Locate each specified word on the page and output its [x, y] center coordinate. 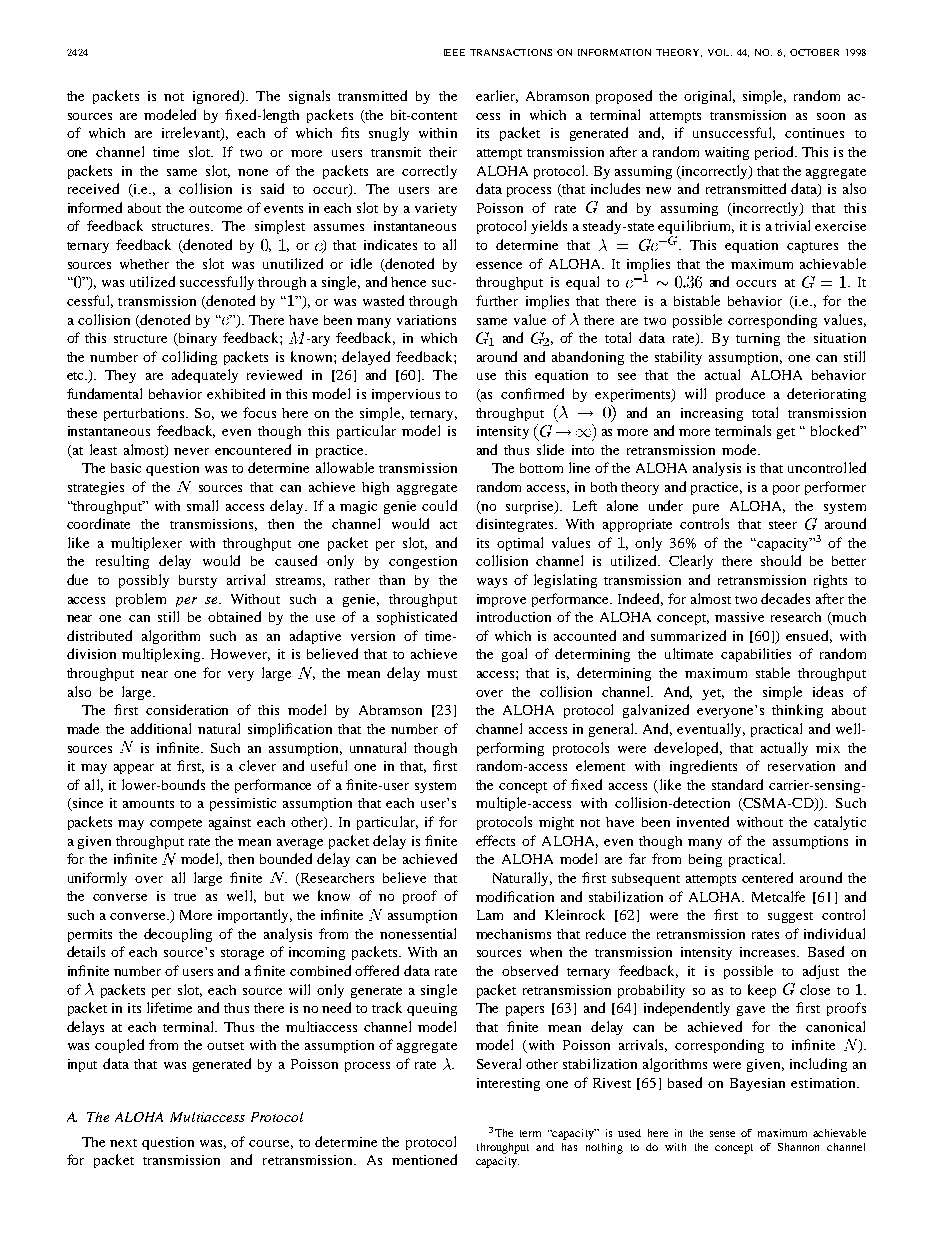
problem [141, 600]
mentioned [424, 1159]
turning [758, 339]
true [185, 897]
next [123, 1143]
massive [739, 617]
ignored [217, 97]
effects [495, 840]
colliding [189, 358]
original [709, 97]
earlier [497, 96]
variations [426, 320]
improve [501, 600]
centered [767, 877]
